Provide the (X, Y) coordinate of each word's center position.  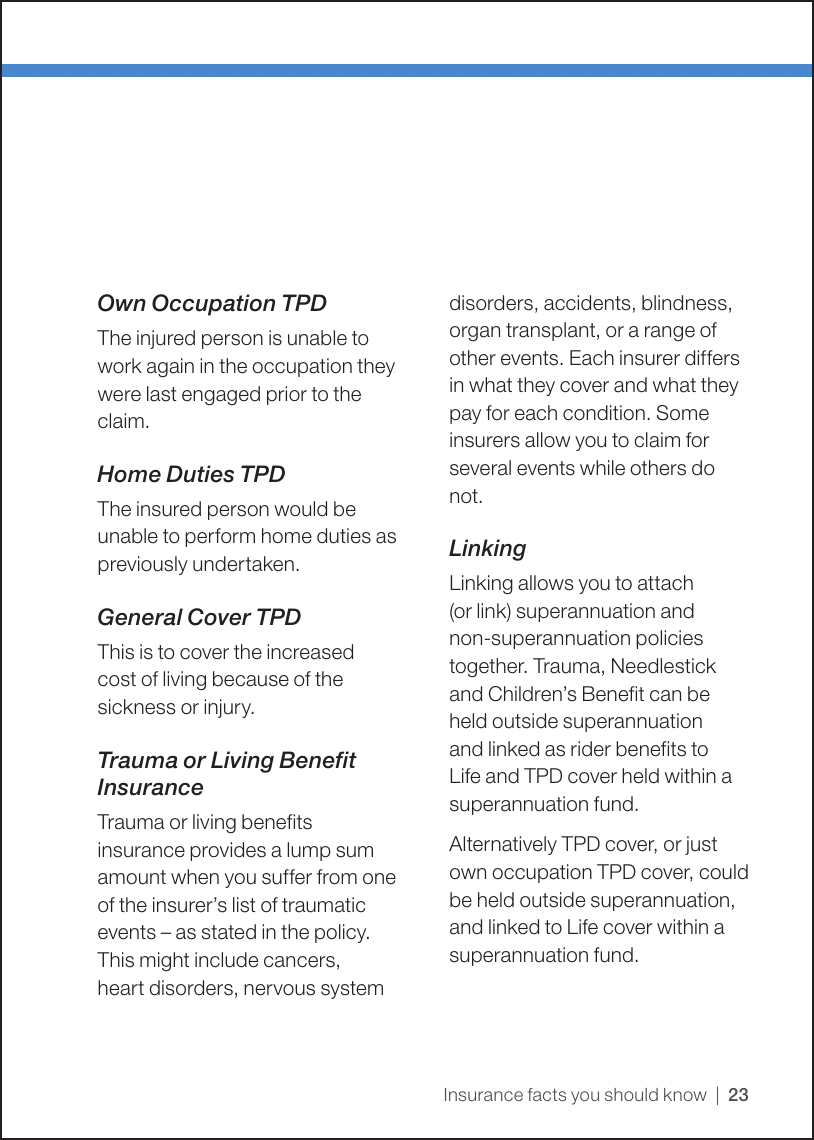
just (701, 845)
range (670, 334)
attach (665, 583)
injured (166, 339)
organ (475, 333)
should (631, 1094)
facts (547, 1094)
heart (121, 988)
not (465, 496)
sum (354, 852)
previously (143, 565)
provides (228, 851)
